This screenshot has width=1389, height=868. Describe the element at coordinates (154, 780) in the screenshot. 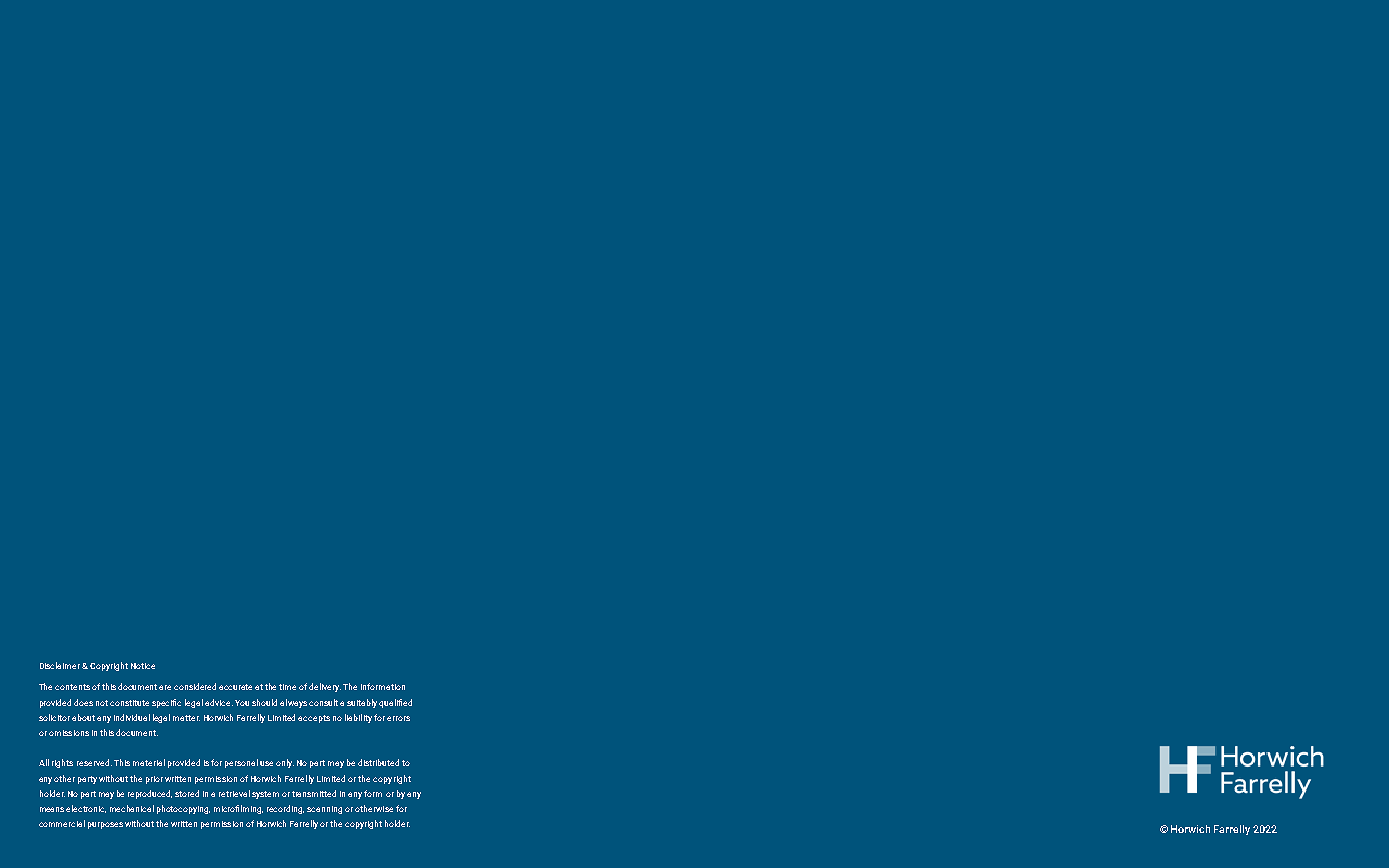

I see `prior` at that location.
